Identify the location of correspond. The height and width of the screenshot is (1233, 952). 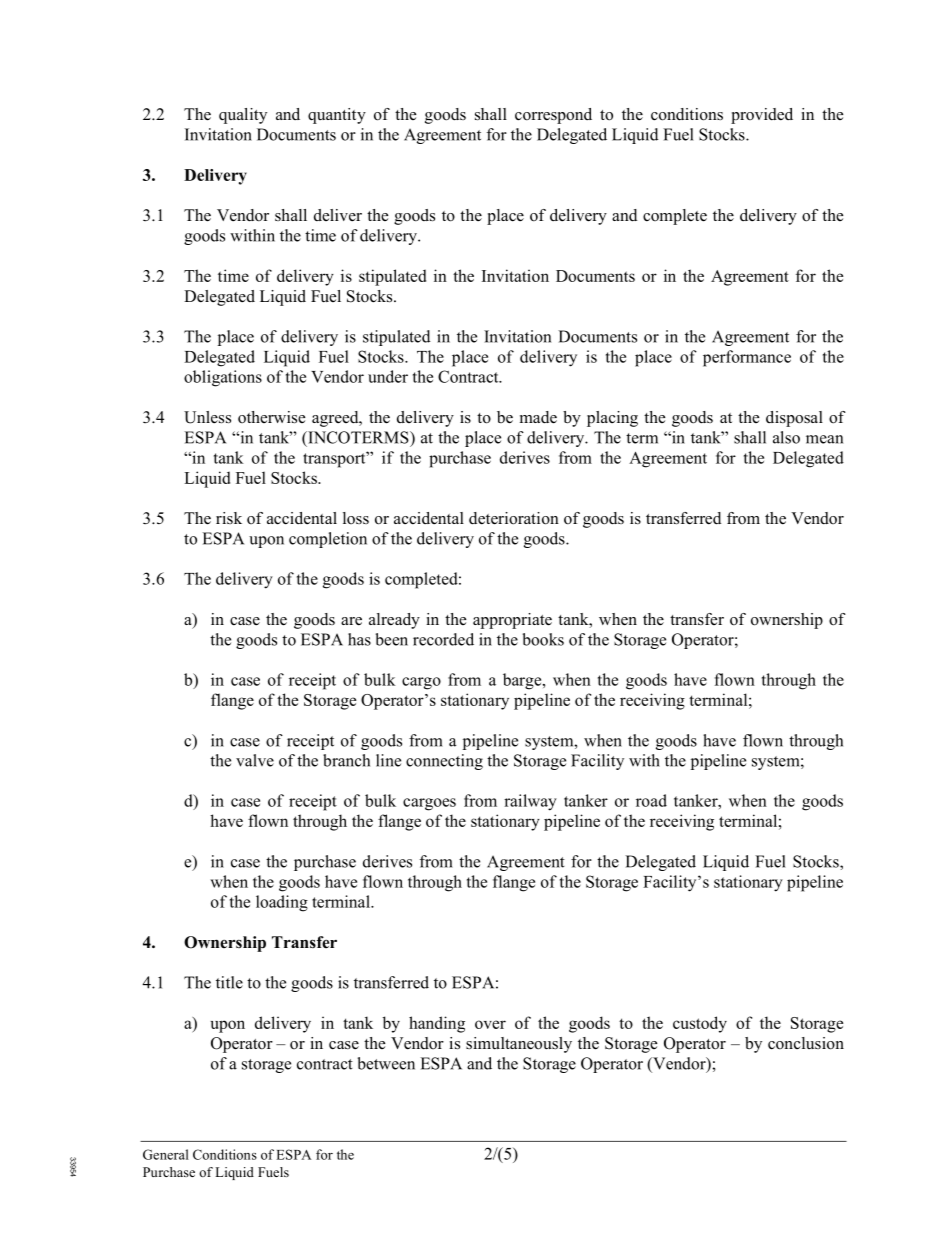
(553, 116).
